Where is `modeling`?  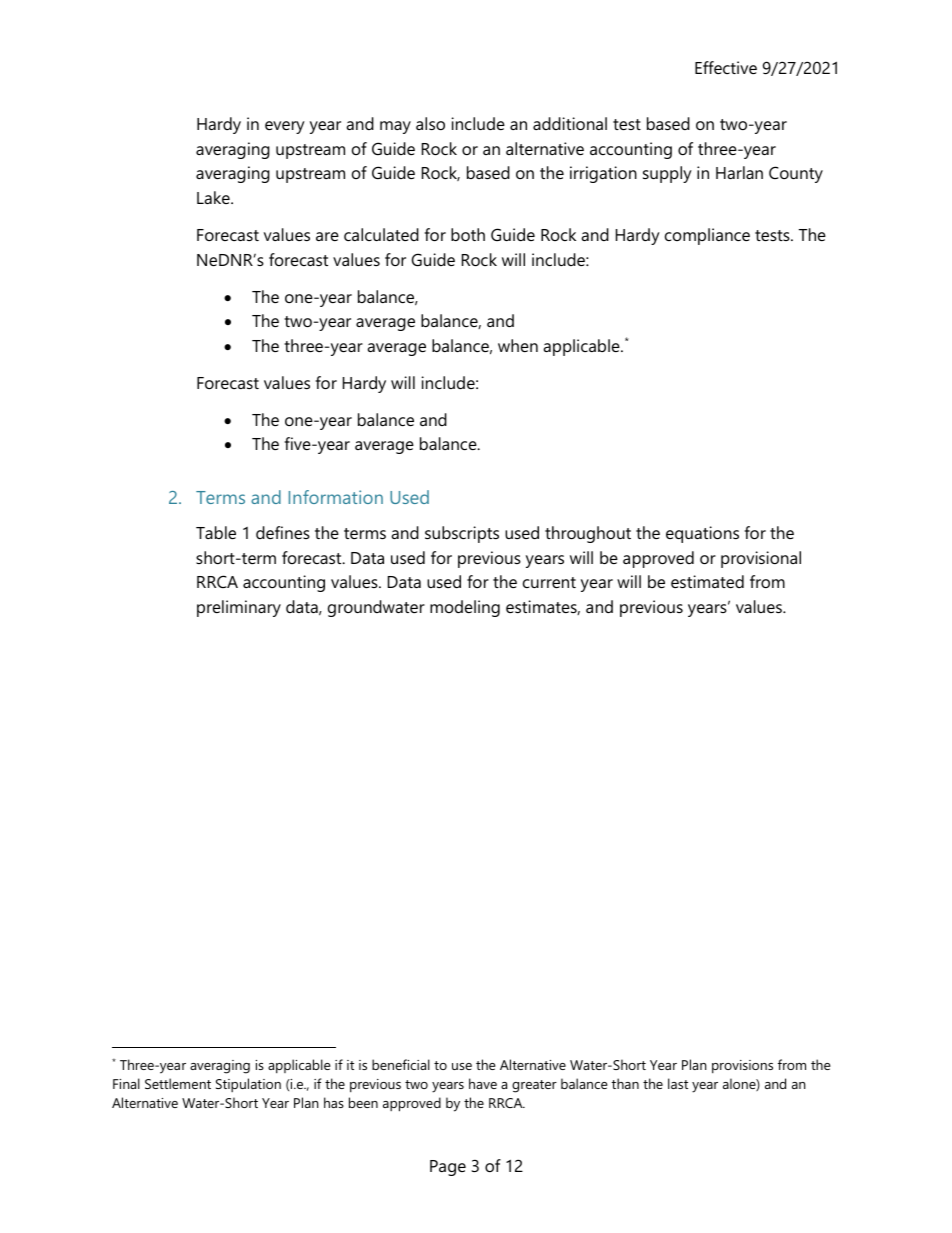 modeling is located at coordinates (465, 608).
